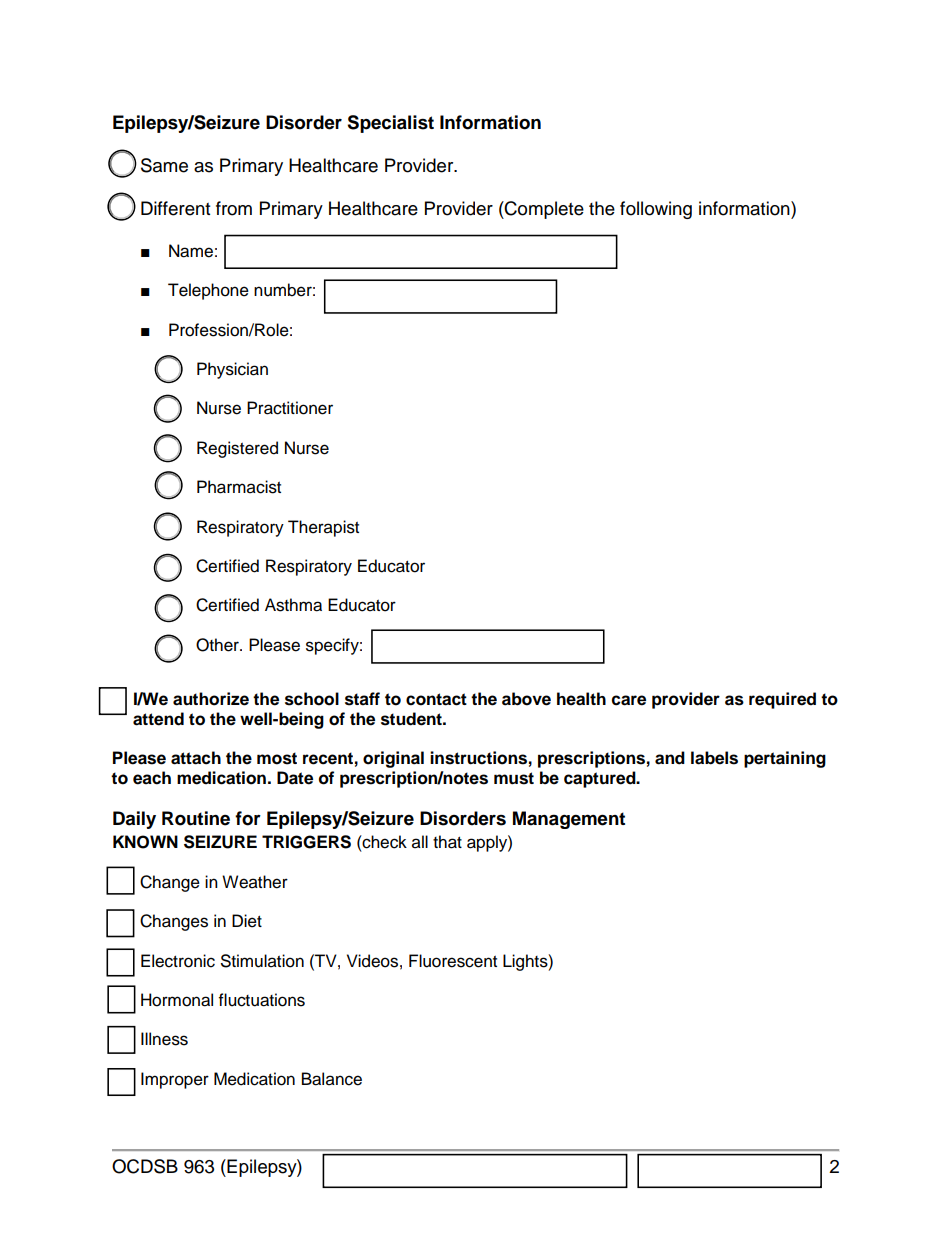  What do you see at coordinates (714, 758) in the screenshot?
I see `labels` at bounding box center [714, 758].
